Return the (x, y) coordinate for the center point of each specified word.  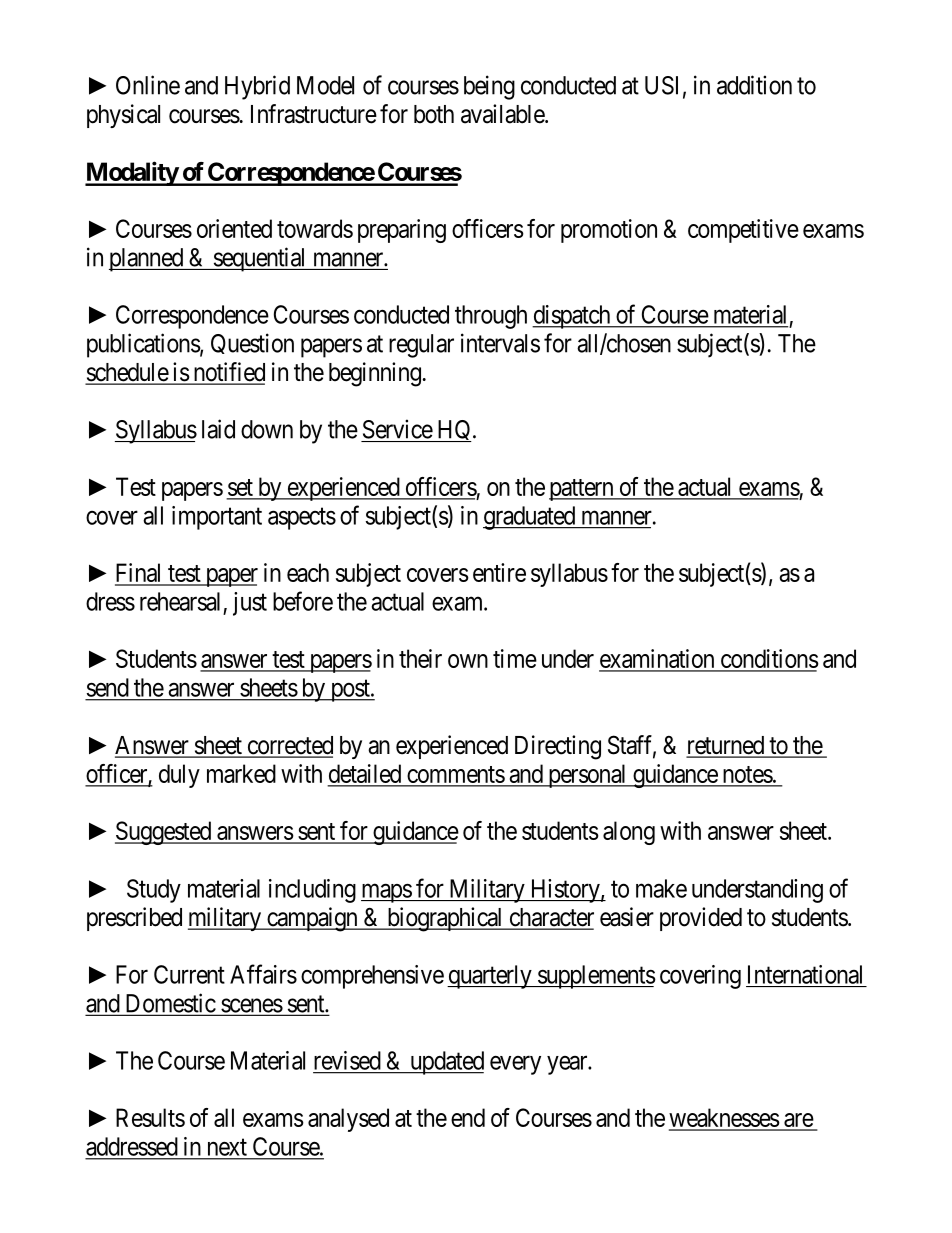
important (217, 518)
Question (252, 343)
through (491, 317)
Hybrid (257, 87)
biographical (445, 919)
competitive (743, 231)
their (420, 658)
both (434, 114)
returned (726, 746)
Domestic (170, 1004)
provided (701, 919)
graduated (530, 518)
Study (154, 891)
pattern (582, 490)
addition (754, 85)
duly (179, 776)
